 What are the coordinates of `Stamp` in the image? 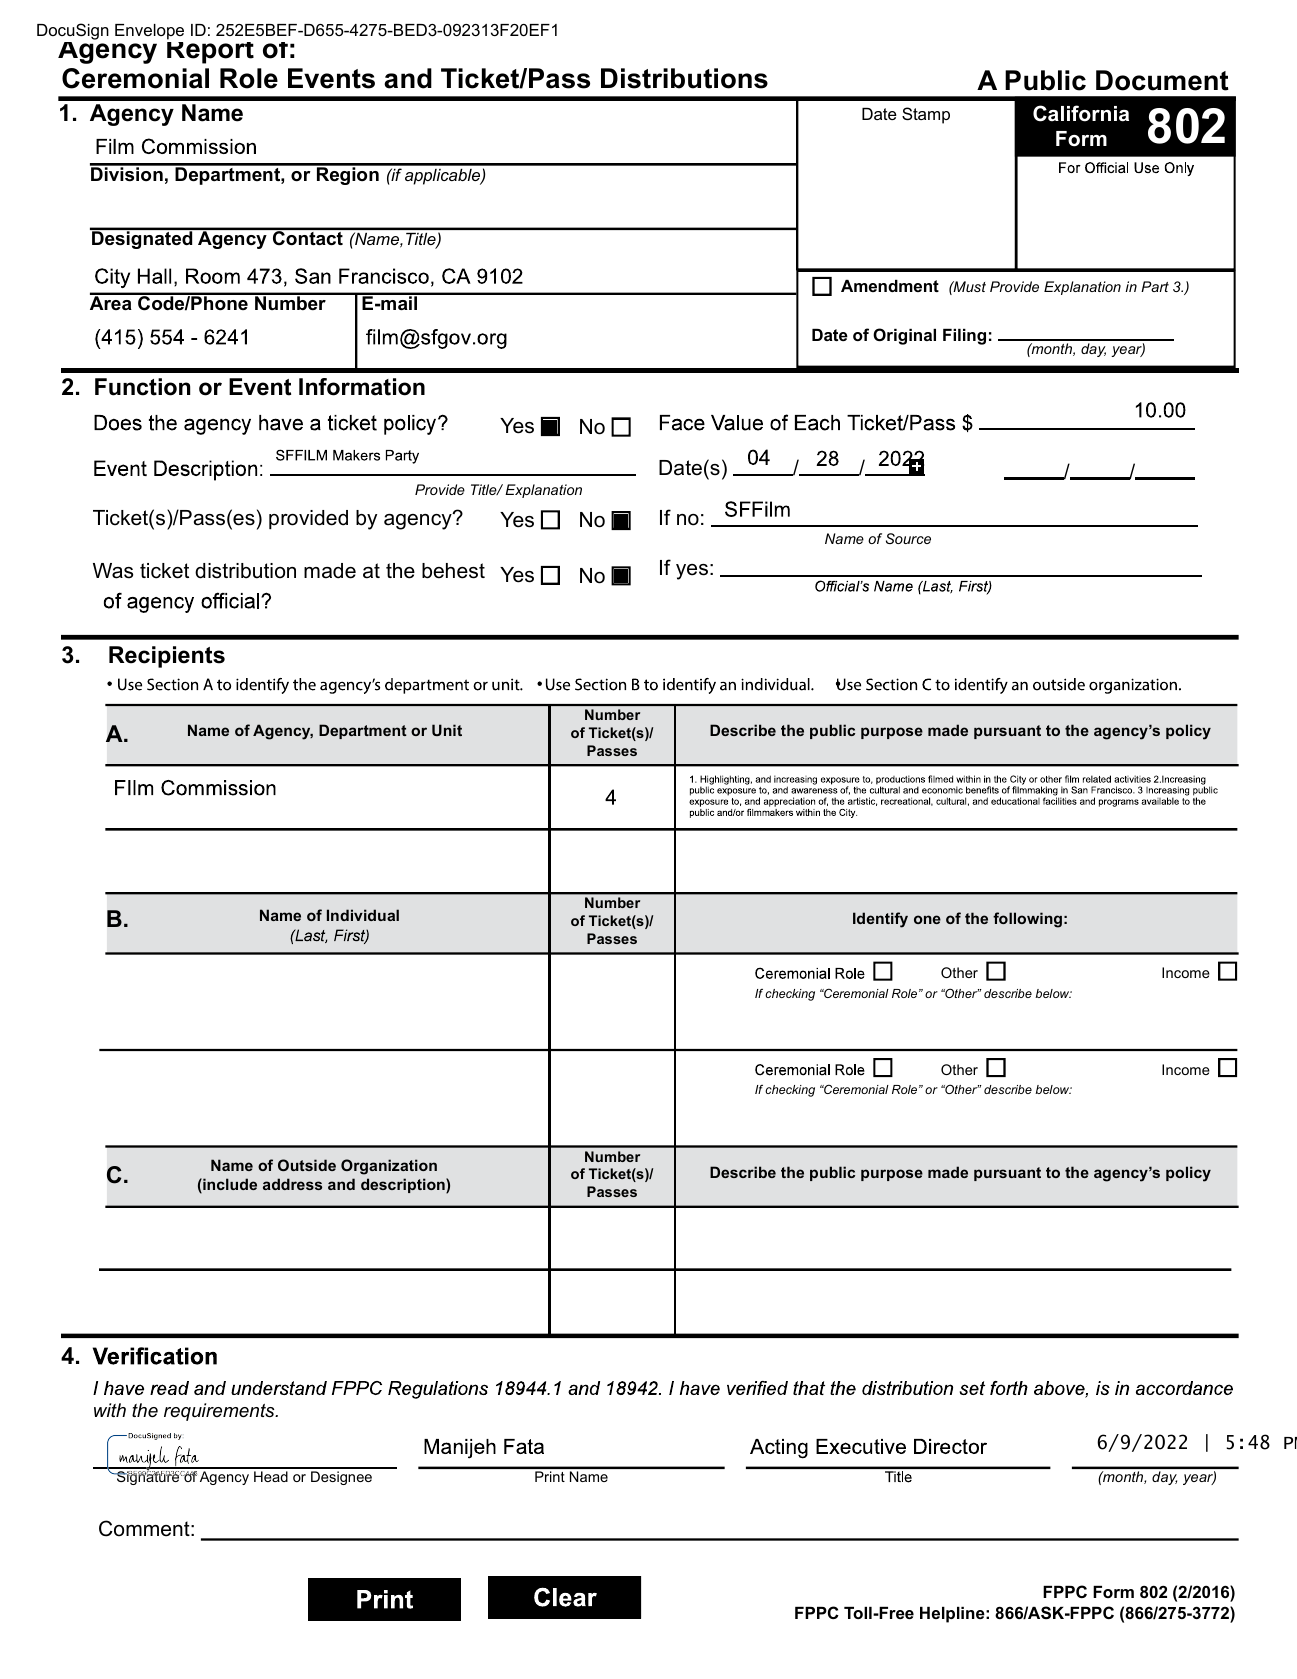 It's located at (926, 115).
